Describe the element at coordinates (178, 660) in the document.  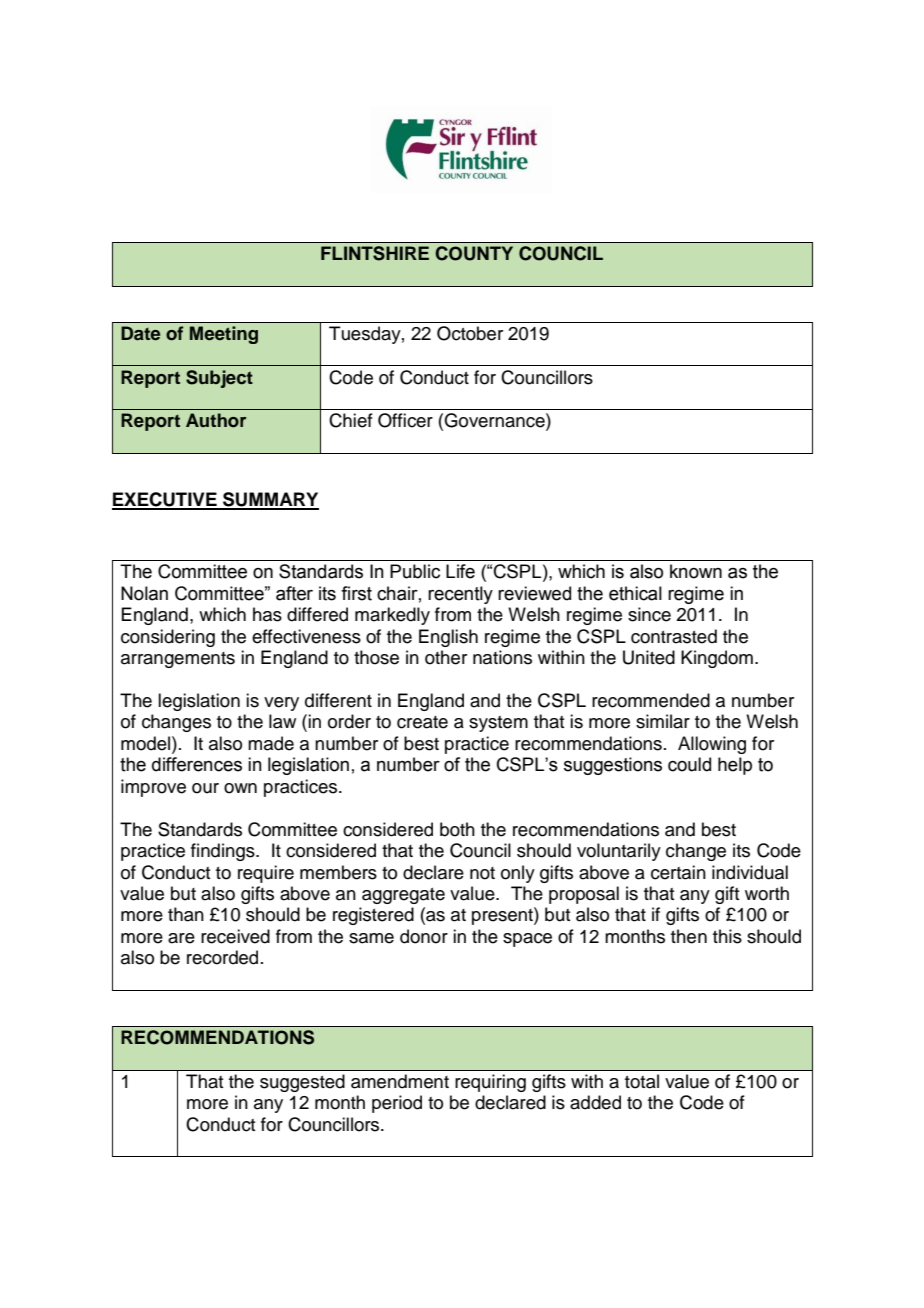
I see `arrangements` at that location.
